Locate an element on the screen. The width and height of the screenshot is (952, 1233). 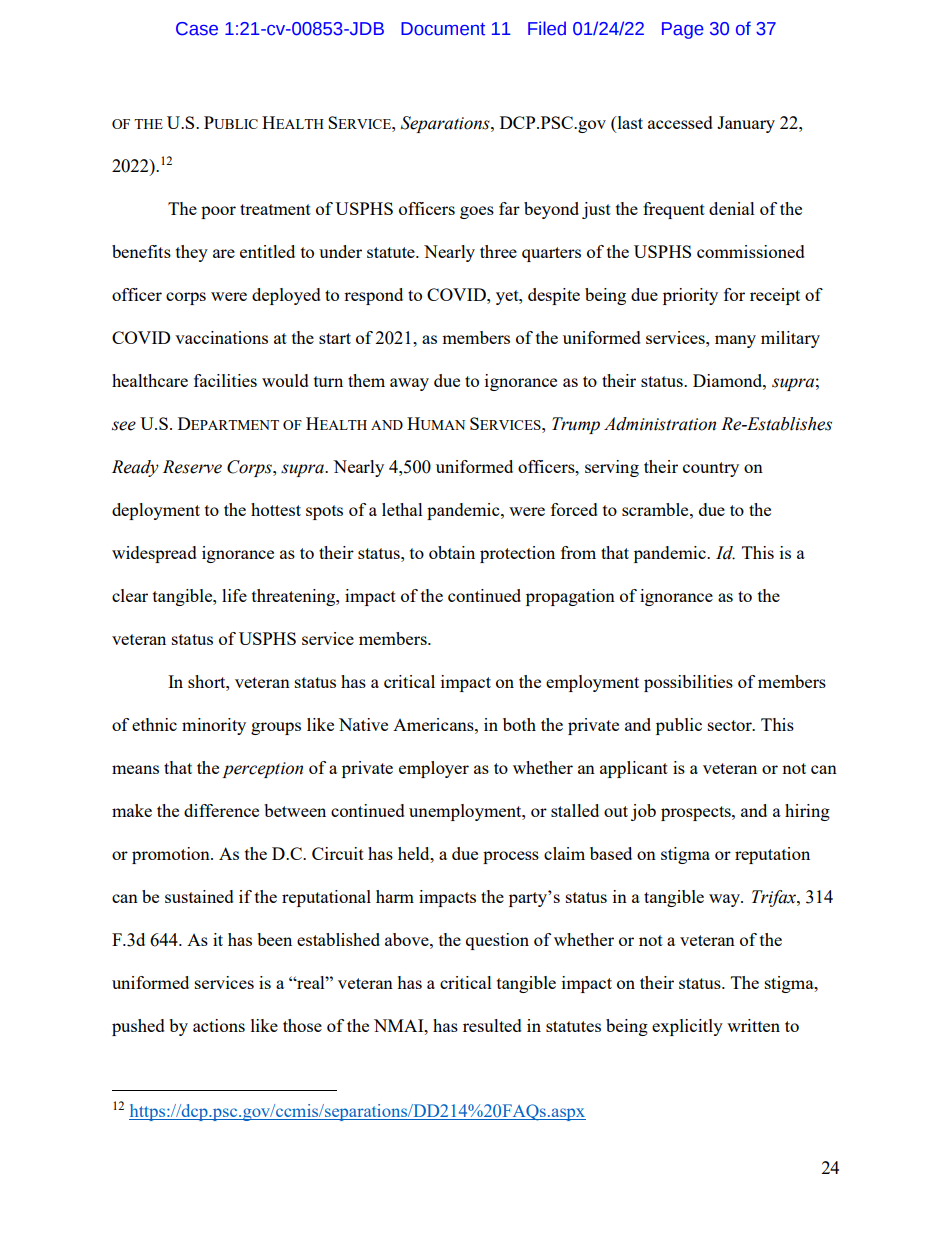
Page is located at coordinates (683, 30).
